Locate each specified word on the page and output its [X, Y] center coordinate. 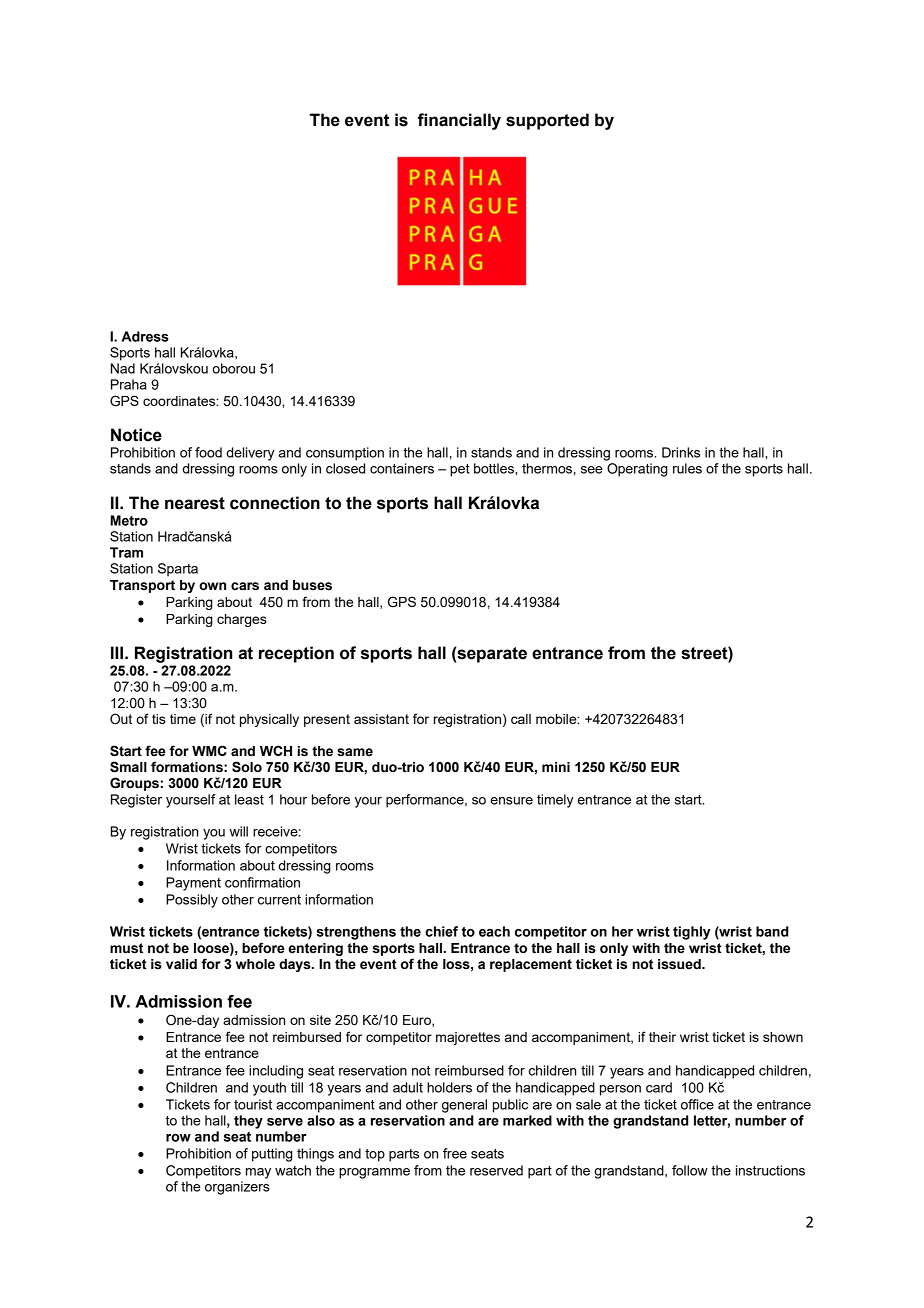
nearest [195, 503]
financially [459, 121]
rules [687, 468]
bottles [495, 468]
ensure [512, 801]
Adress [145, 336]
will [239, 831]
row [178, 1138]
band [772, 931]
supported [547, 121]
